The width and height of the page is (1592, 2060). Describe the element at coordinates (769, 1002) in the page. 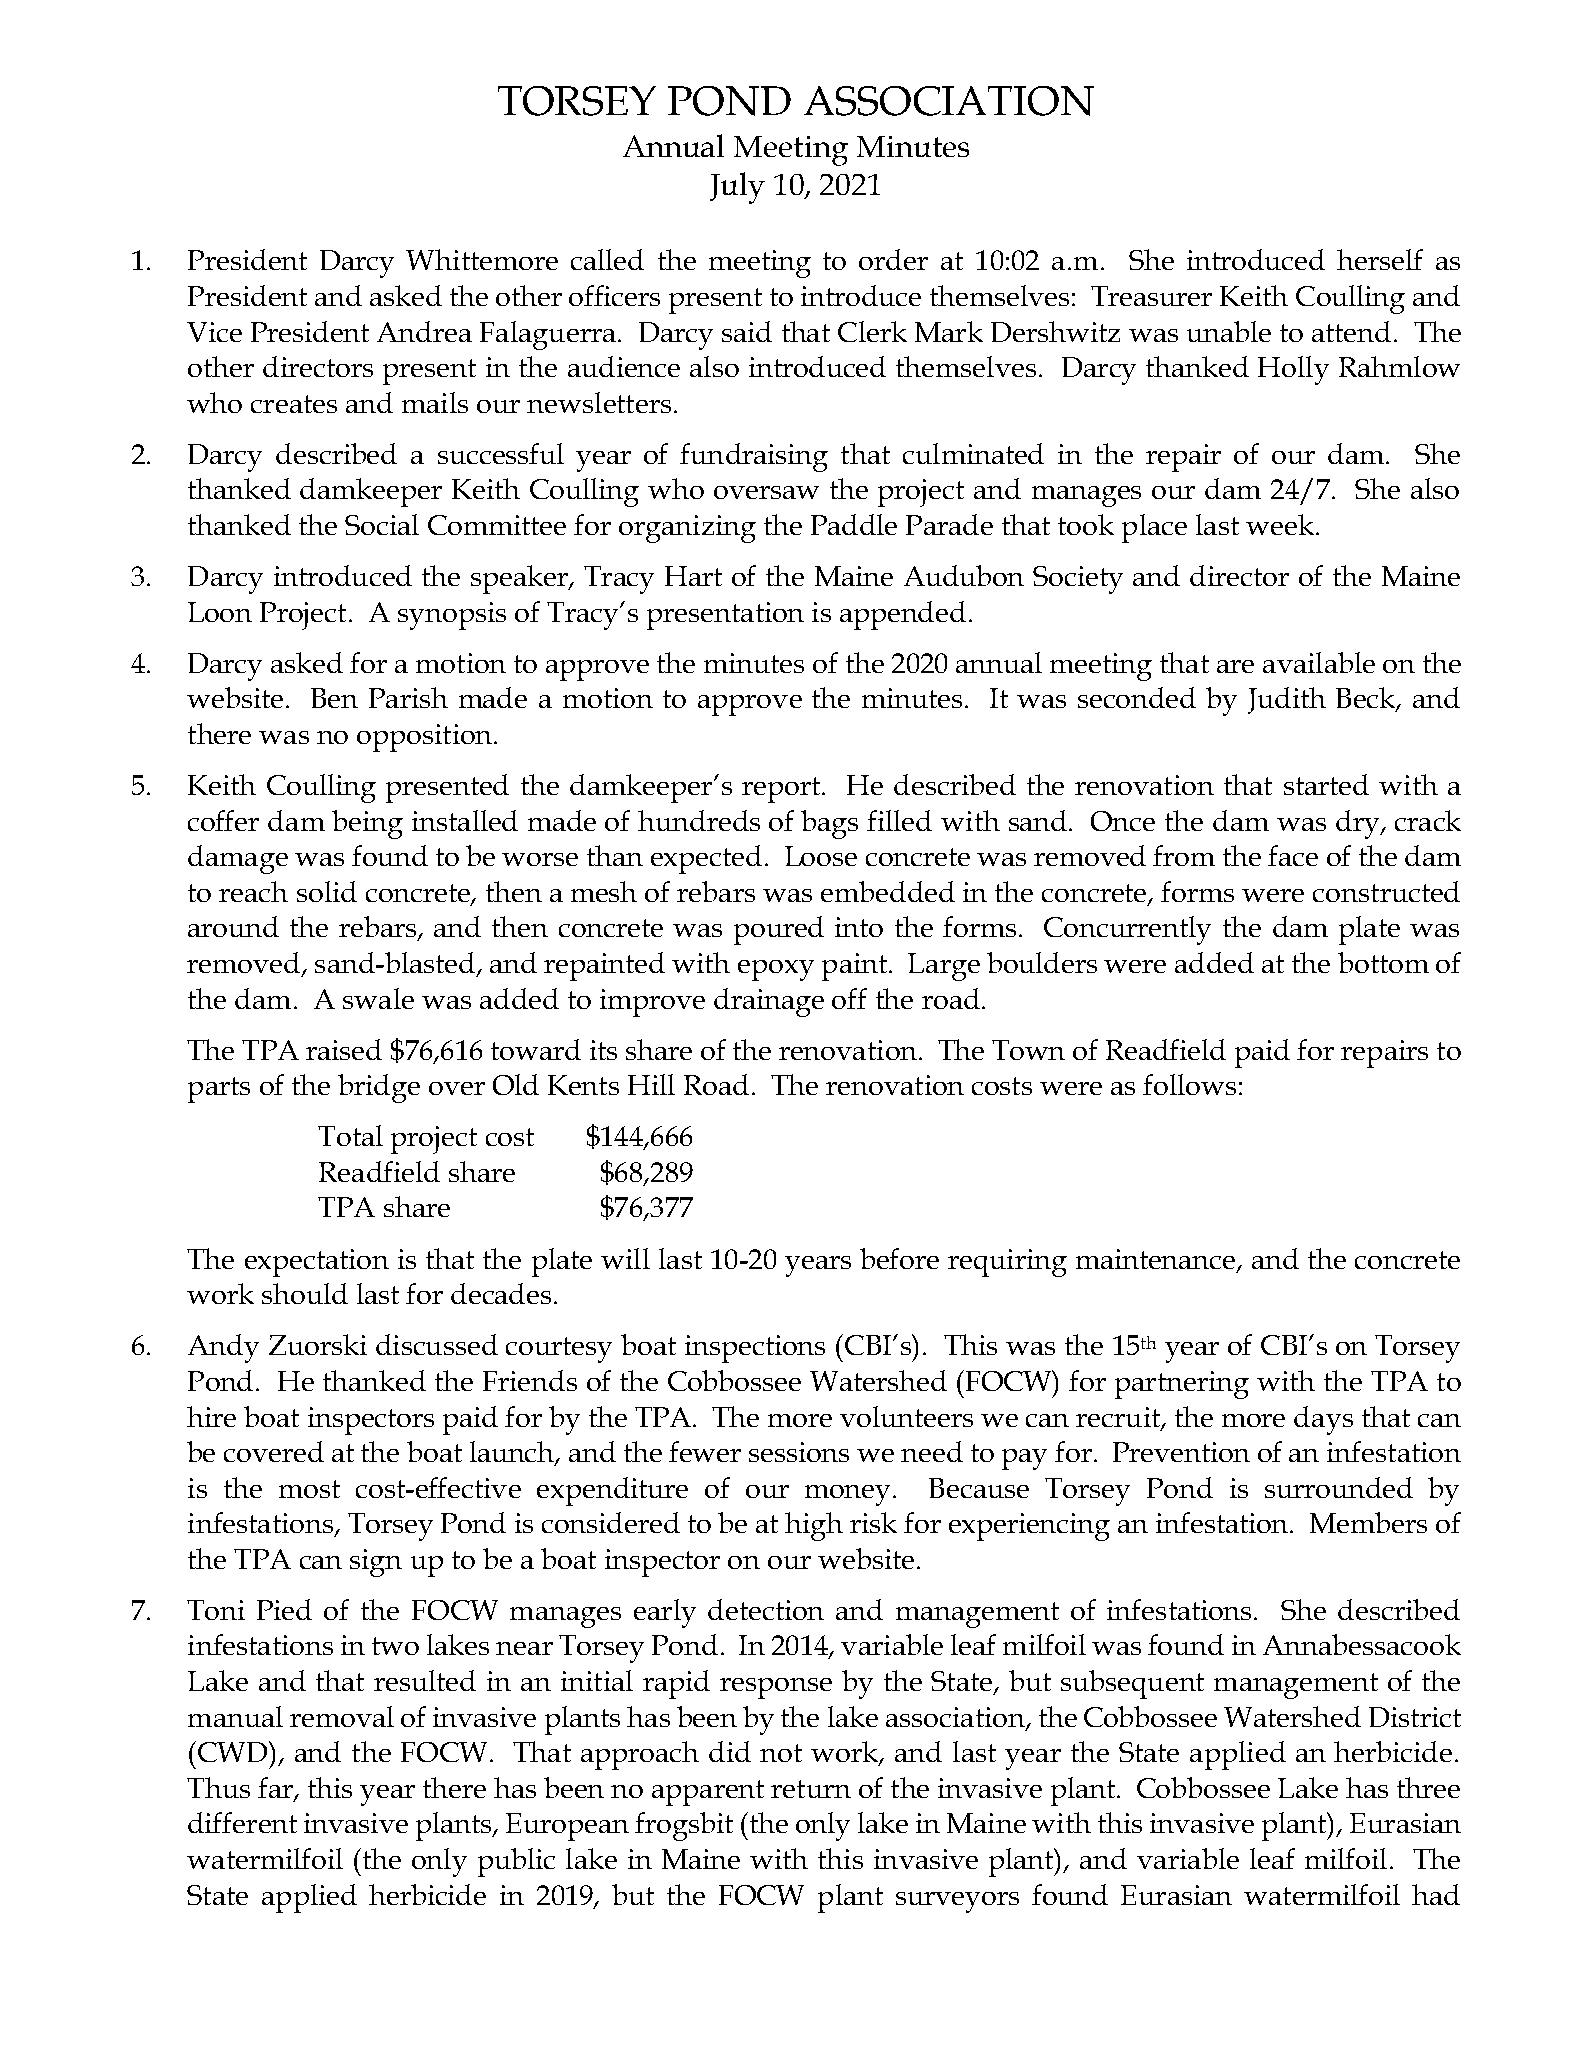

I see `drainage` at that location.
